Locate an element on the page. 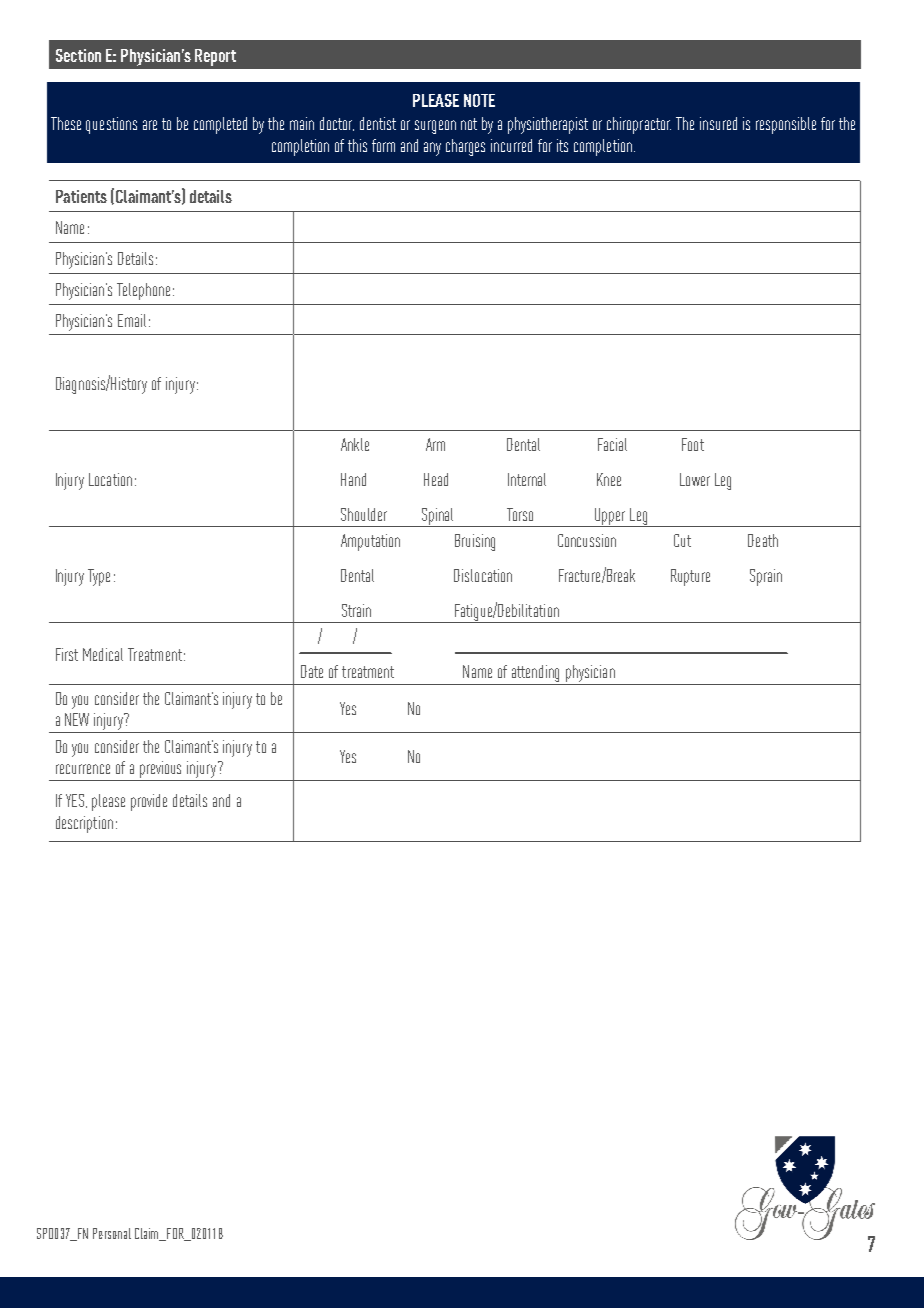 The height and width of the image is (1308, 924). Rupture is located at coordinates (690, 577).
